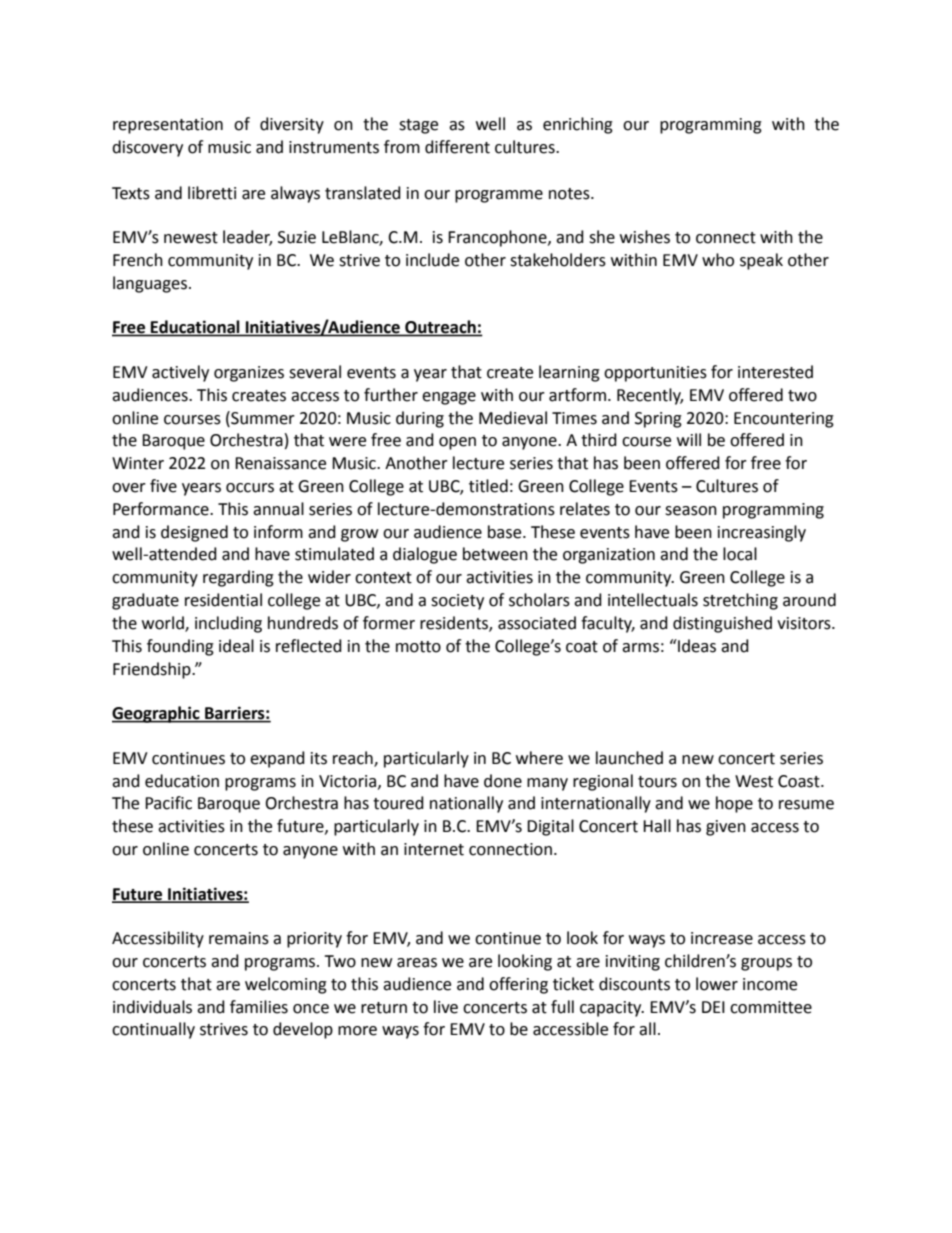 This page has height=1233, width=952. Describe the element at coordinates (168, 126) in the page. I see `representation` at that location.
